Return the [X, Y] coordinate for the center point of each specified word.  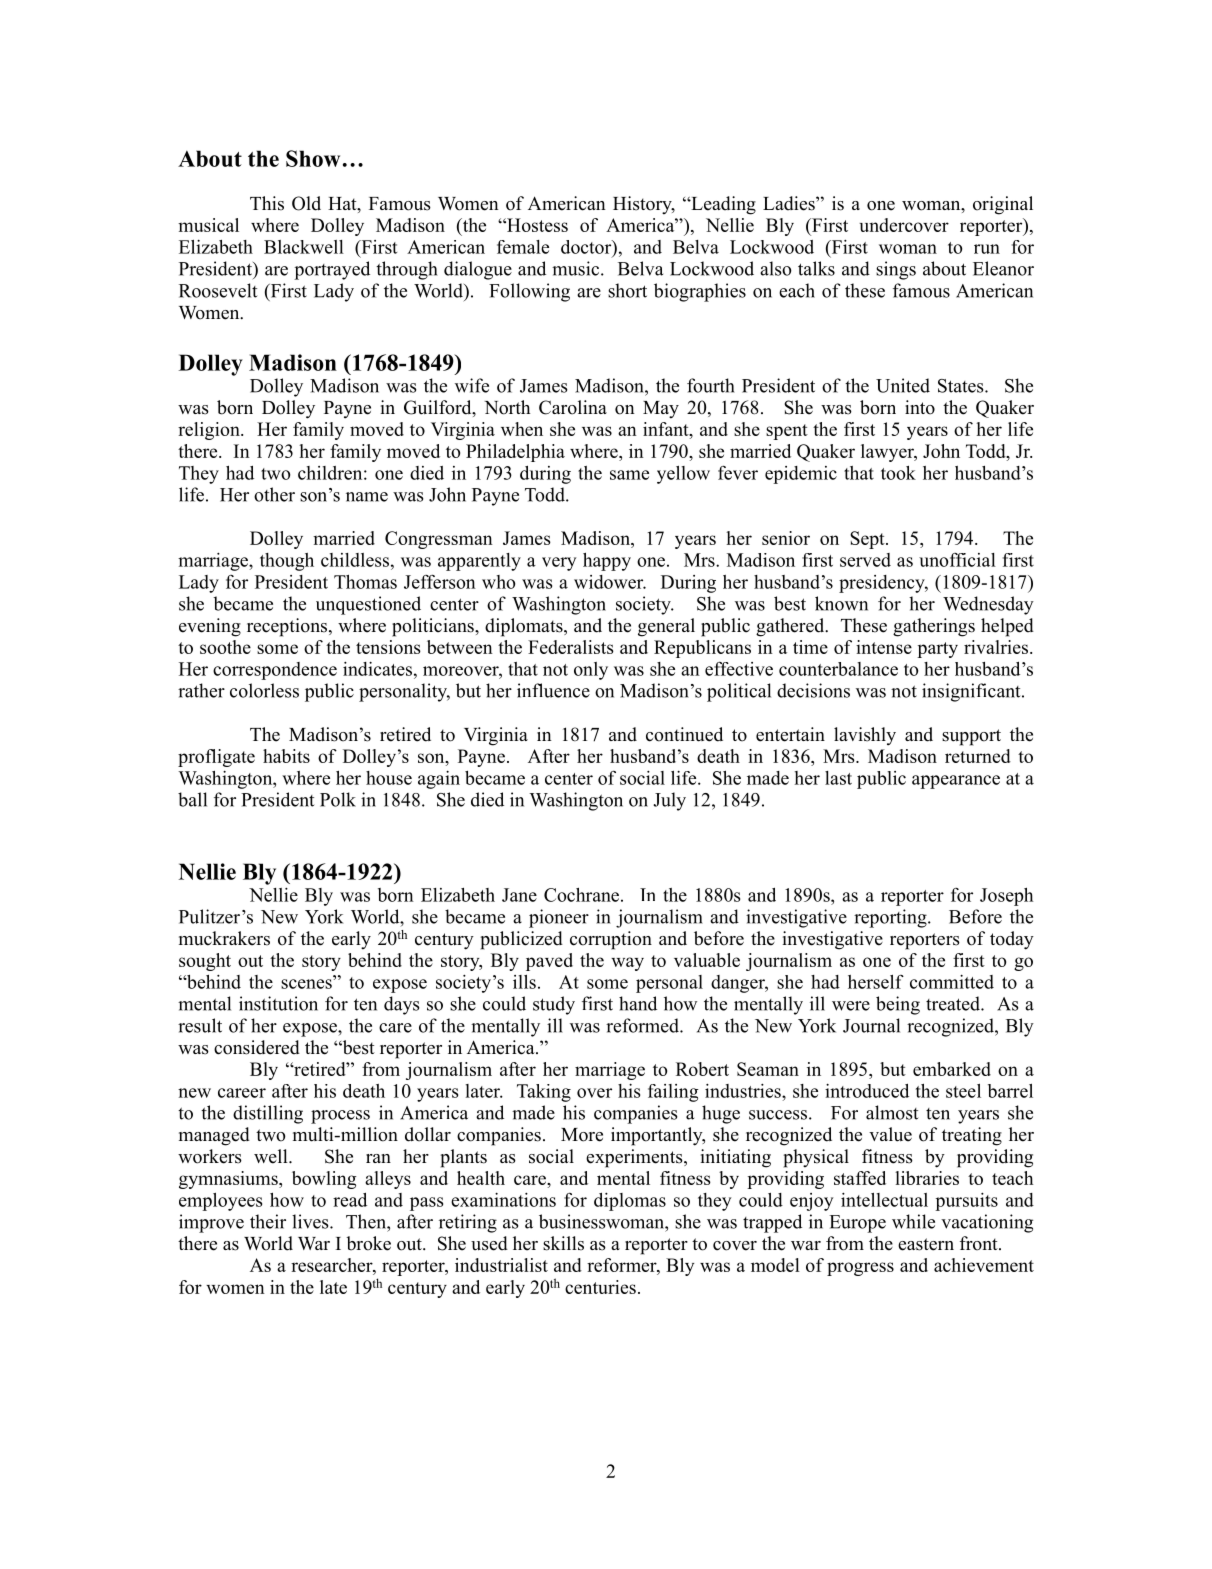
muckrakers [224, 938]
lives [311, 1221]
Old [306, 203]
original [1003, 205]
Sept [868, 540]
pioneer [559, 918]
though [287, 562]
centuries [600, 1287]
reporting [891, 918]
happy [607, 562]
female [523, 247]
